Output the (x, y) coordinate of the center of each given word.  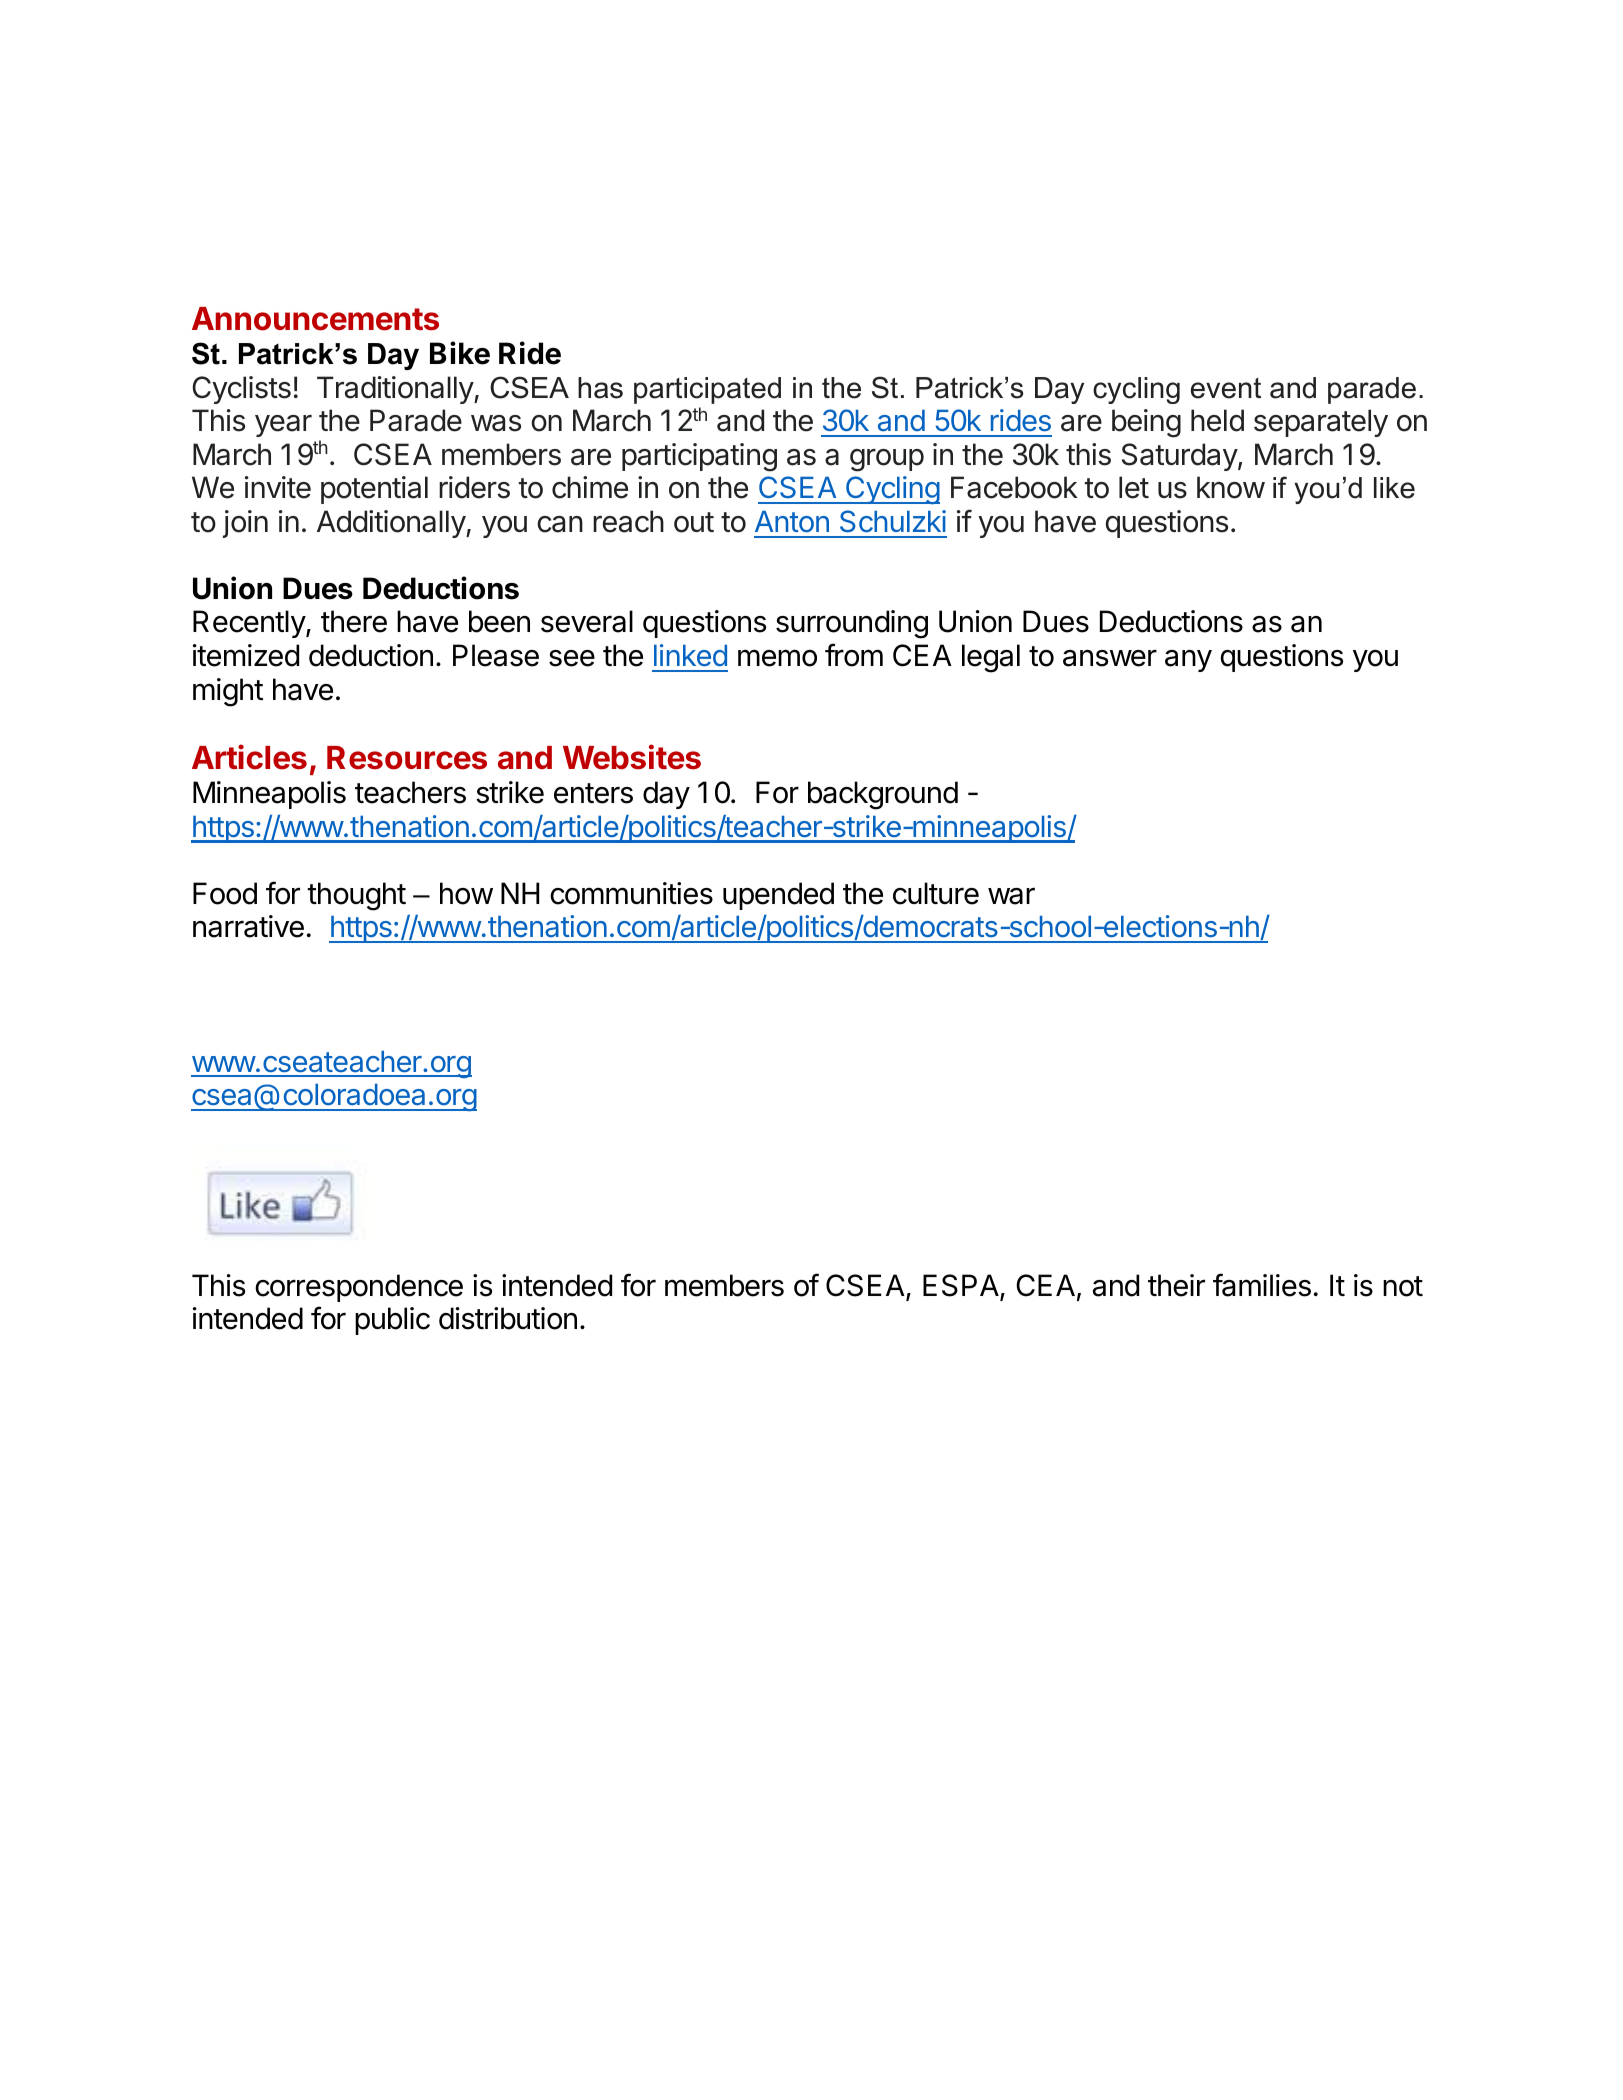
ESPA (962, 1286)
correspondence (359, 1288)
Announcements (315, 319)
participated (707, 390)
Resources (407, 758)
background (883, 795)
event (1226, 388)
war (1011, 896)
